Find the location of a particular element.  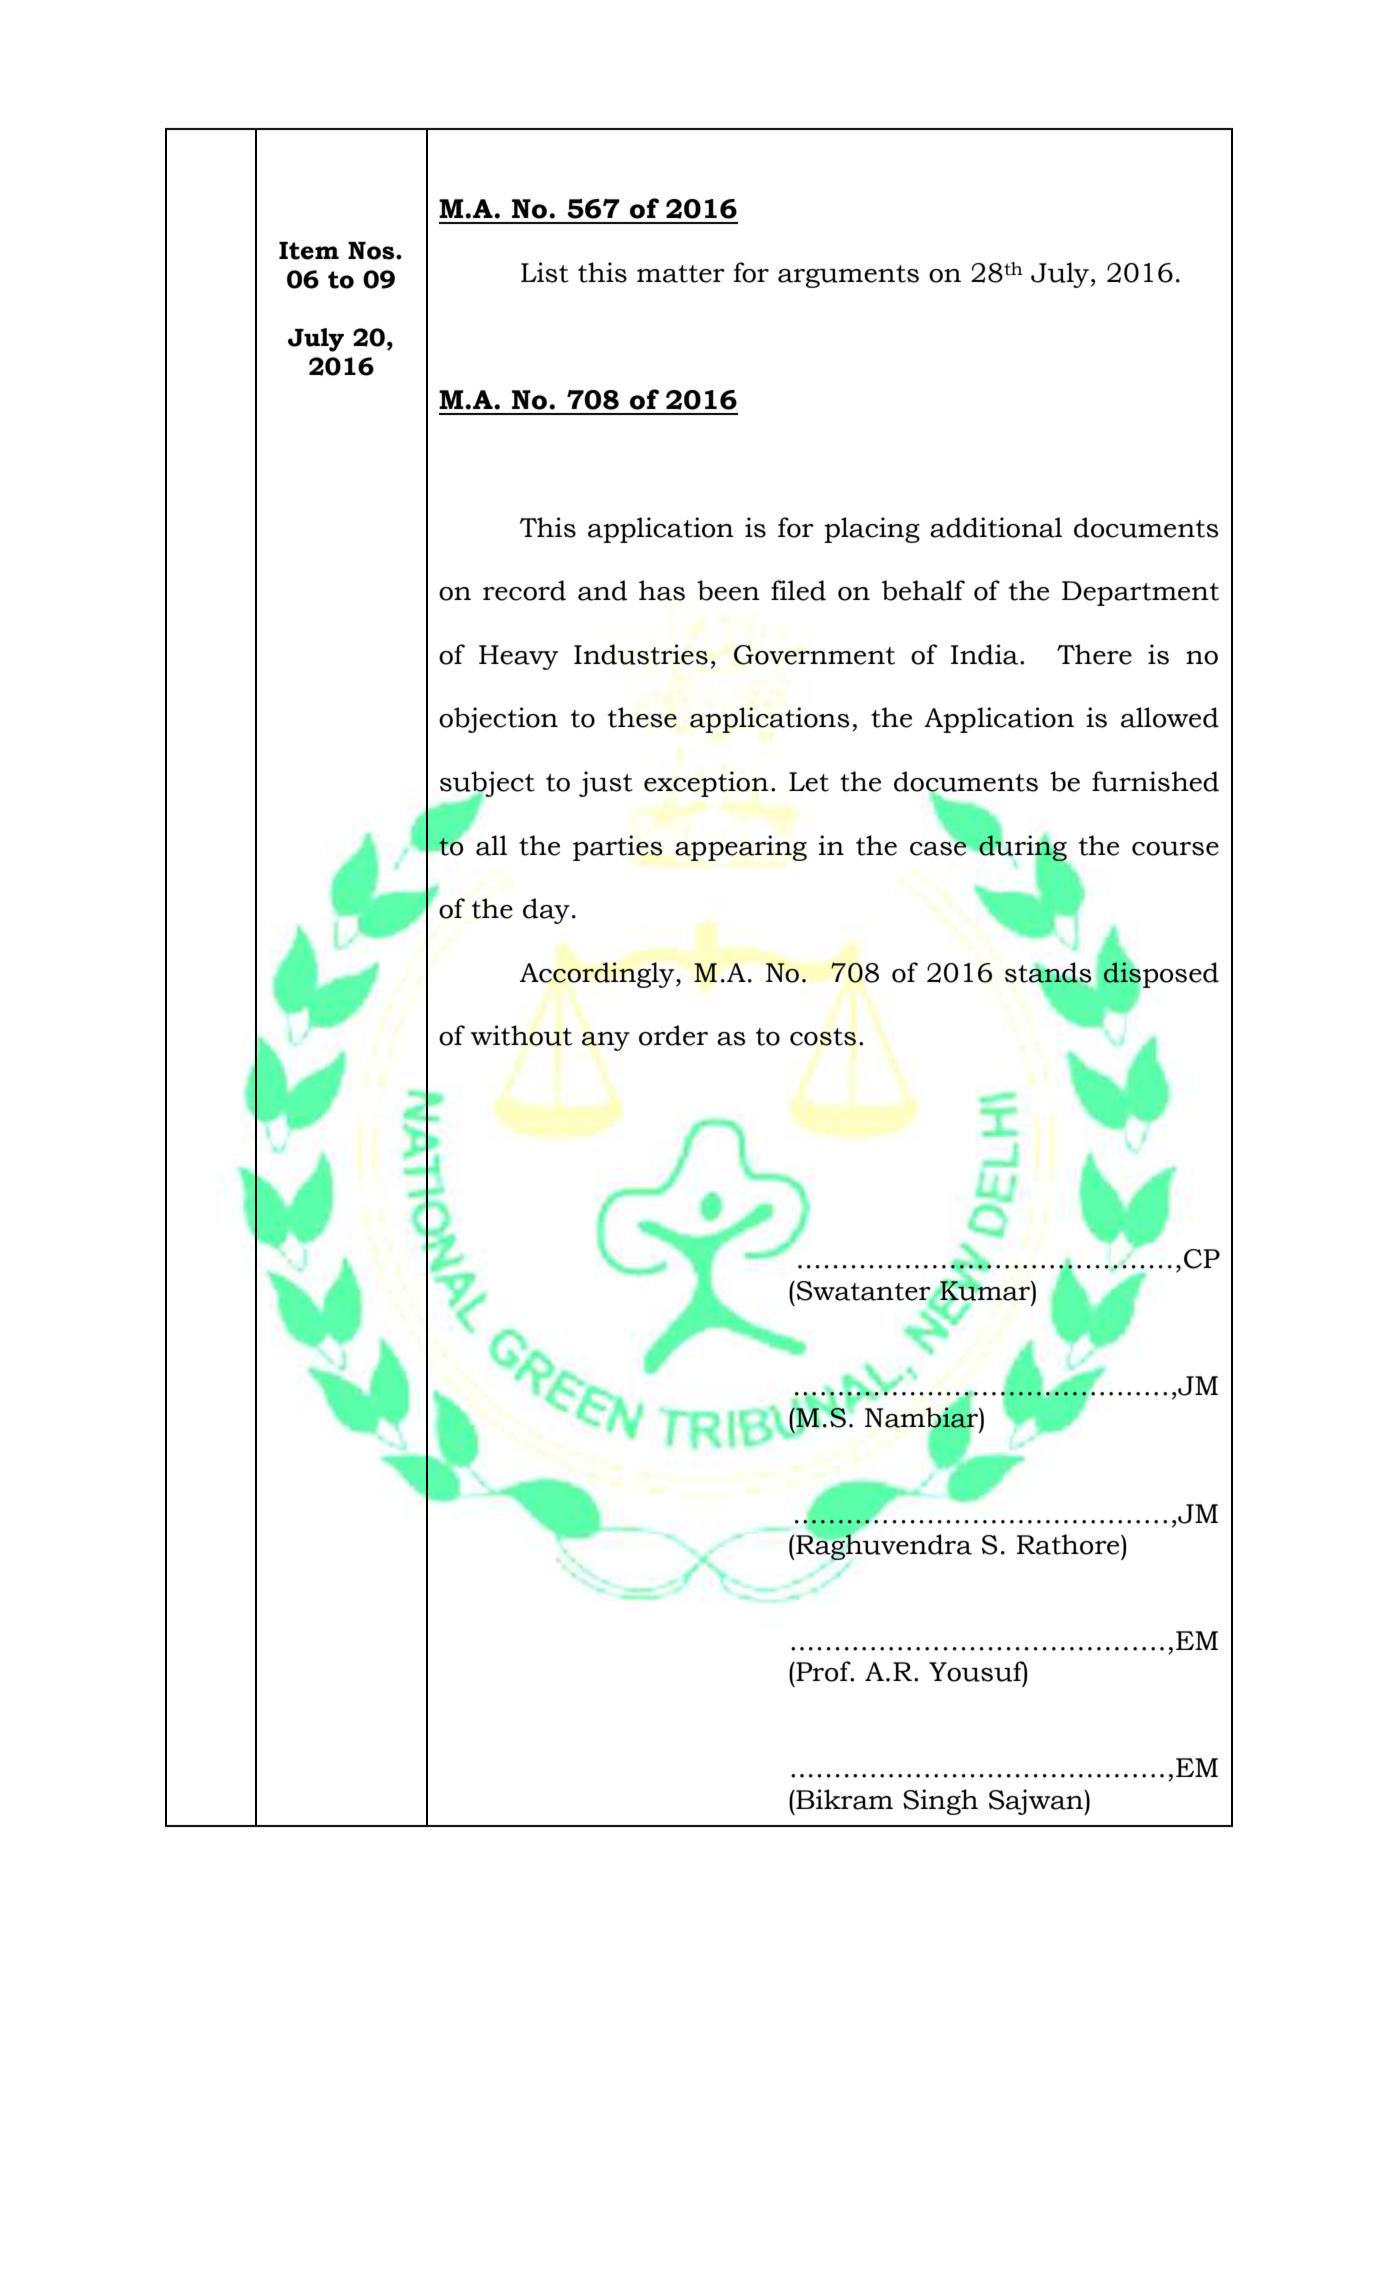

order is located at coordinates (673, 1035).
